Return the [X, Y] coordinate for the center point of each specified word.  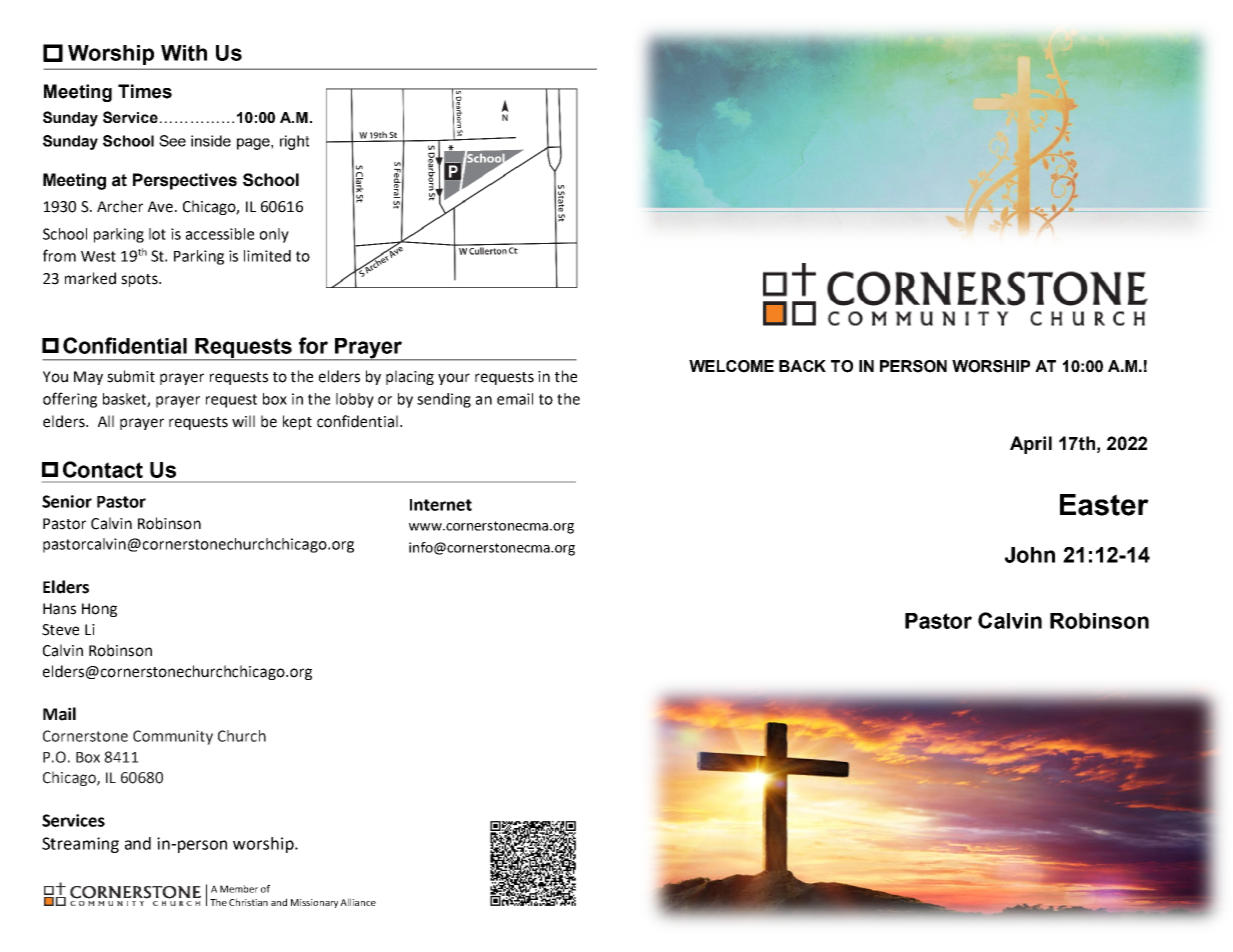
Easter [1104, 505]
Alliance [358, 902]
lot [157, 234]
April [1031, 445]
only [274, 235]
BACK [802, 366]
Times [145, 91]
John [1030, 555]
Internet [441, 505]
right [294, 142]
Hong [99, 610]
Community [173, 737]
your [454, 379]
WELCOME [731, 366]
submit [131, 376]
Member [239, 889]
